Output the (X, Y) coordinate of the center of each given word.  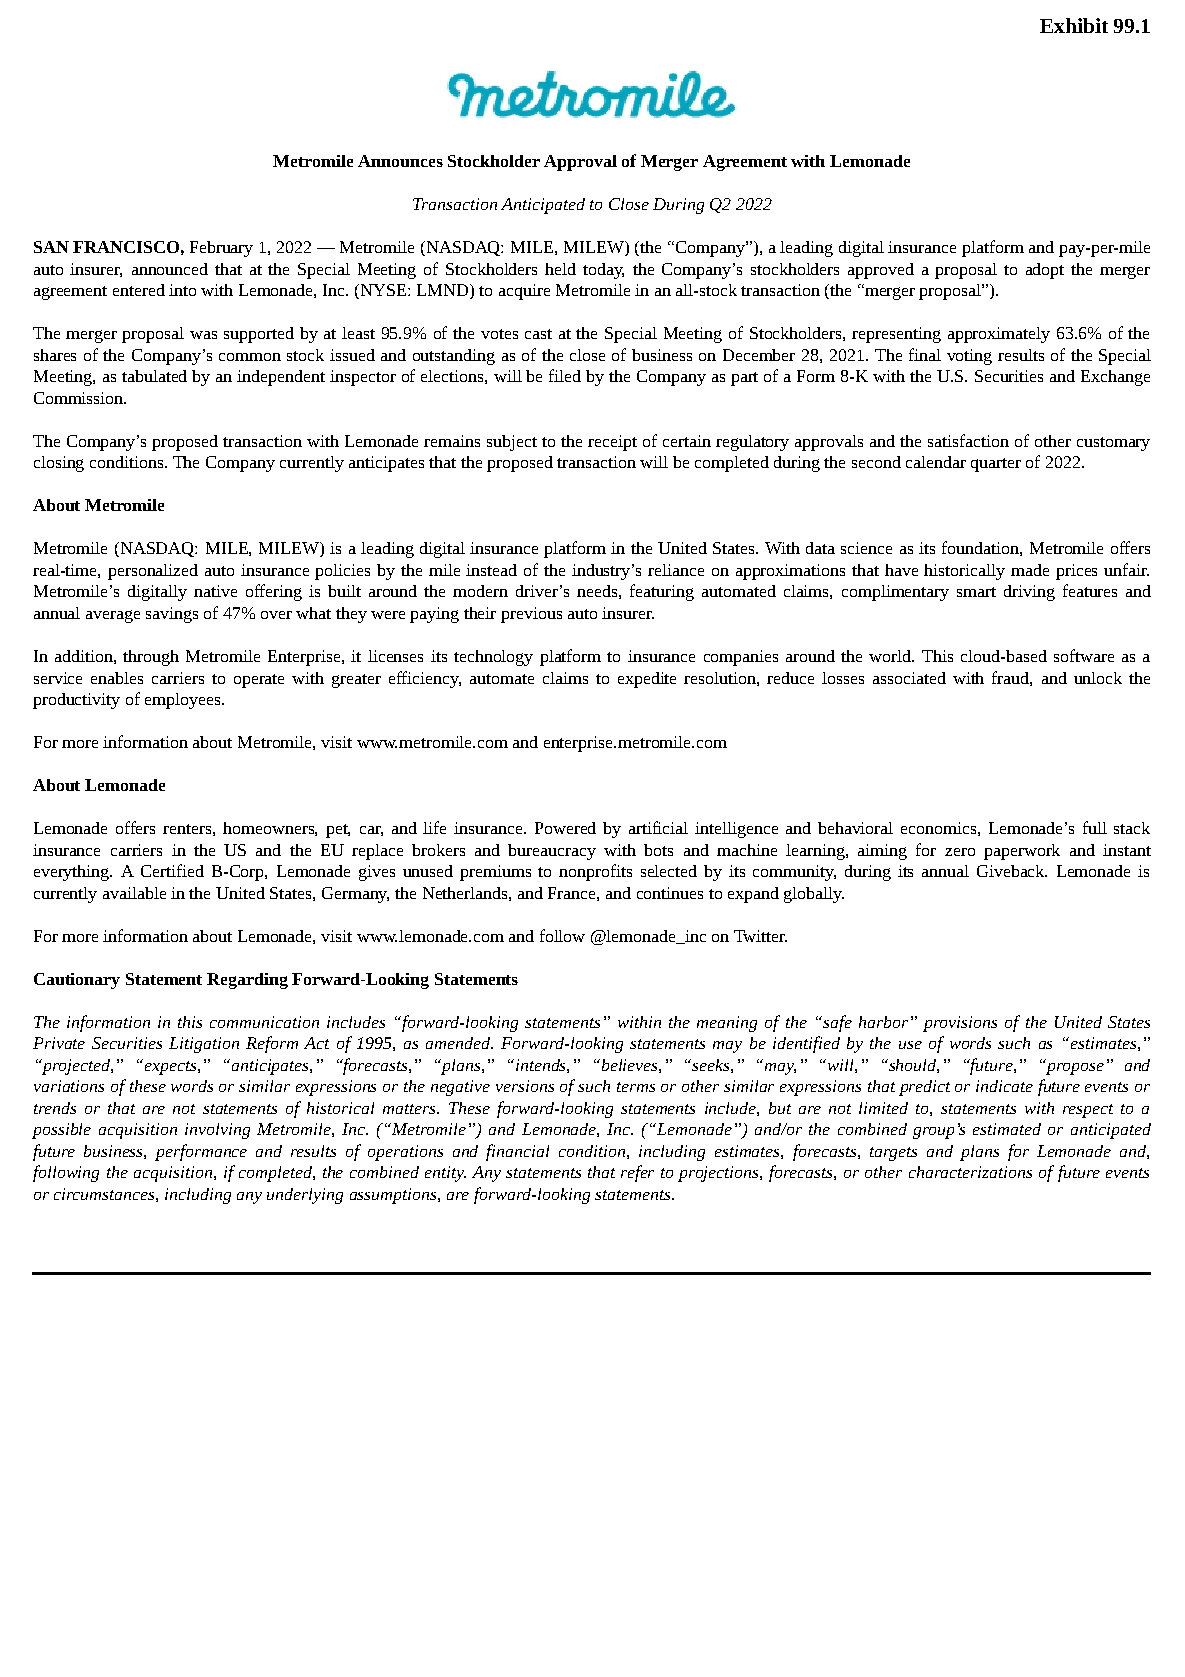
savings (172, 615)
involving (217, 1131)
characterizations (970, 1172)
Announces (400, 161)
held (560, 269)
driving (1029, 593)
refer (637, 1173)
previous (531, 615)
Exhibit (1074, 25)
